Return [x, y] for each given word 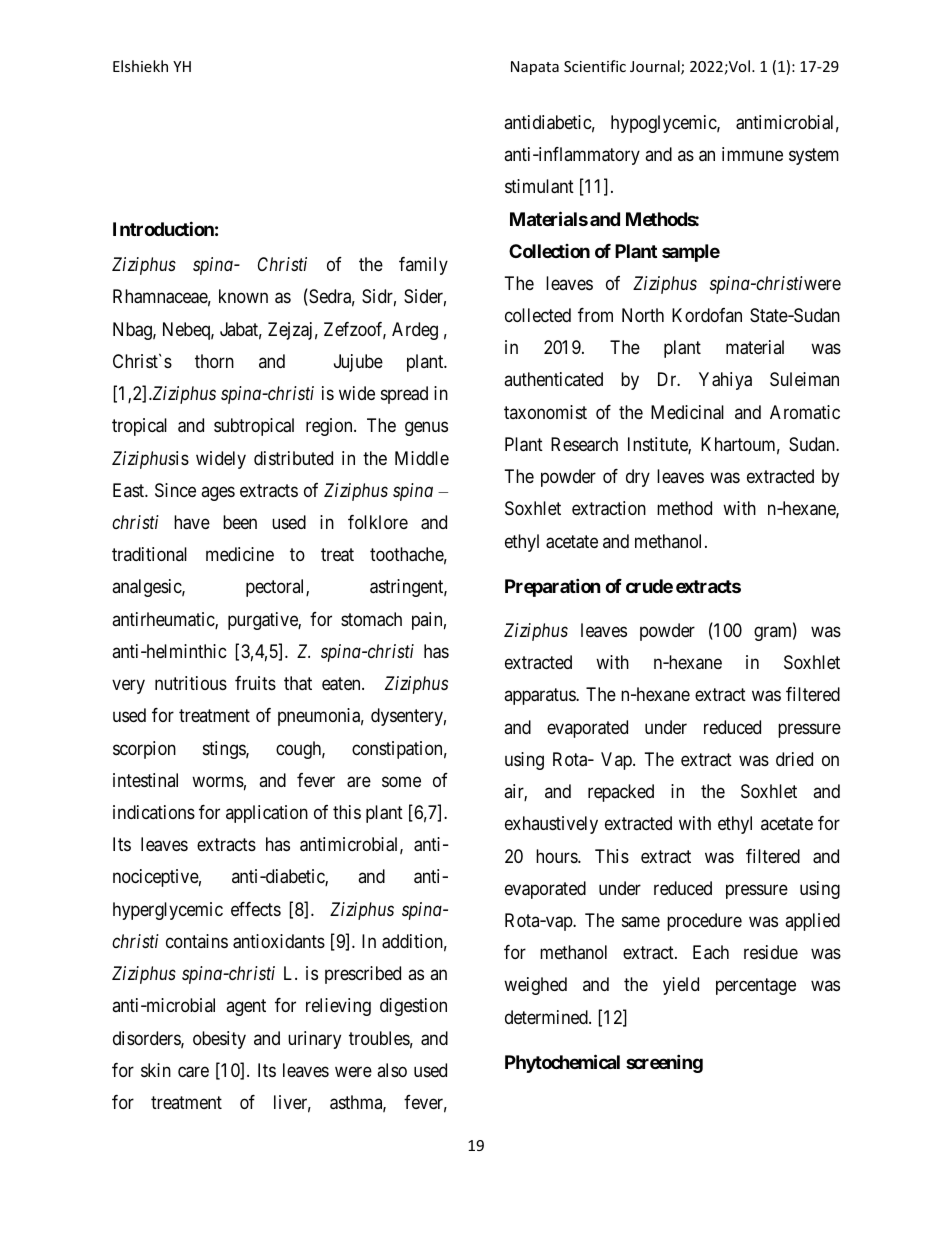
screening [664, 1063]
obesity [219, 1040]
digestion [413, 1007]
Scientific [595, 66]
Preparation [553, 587]
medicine [240, 554]
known [243, 296]
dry [638, 478]
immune [752, 154]
